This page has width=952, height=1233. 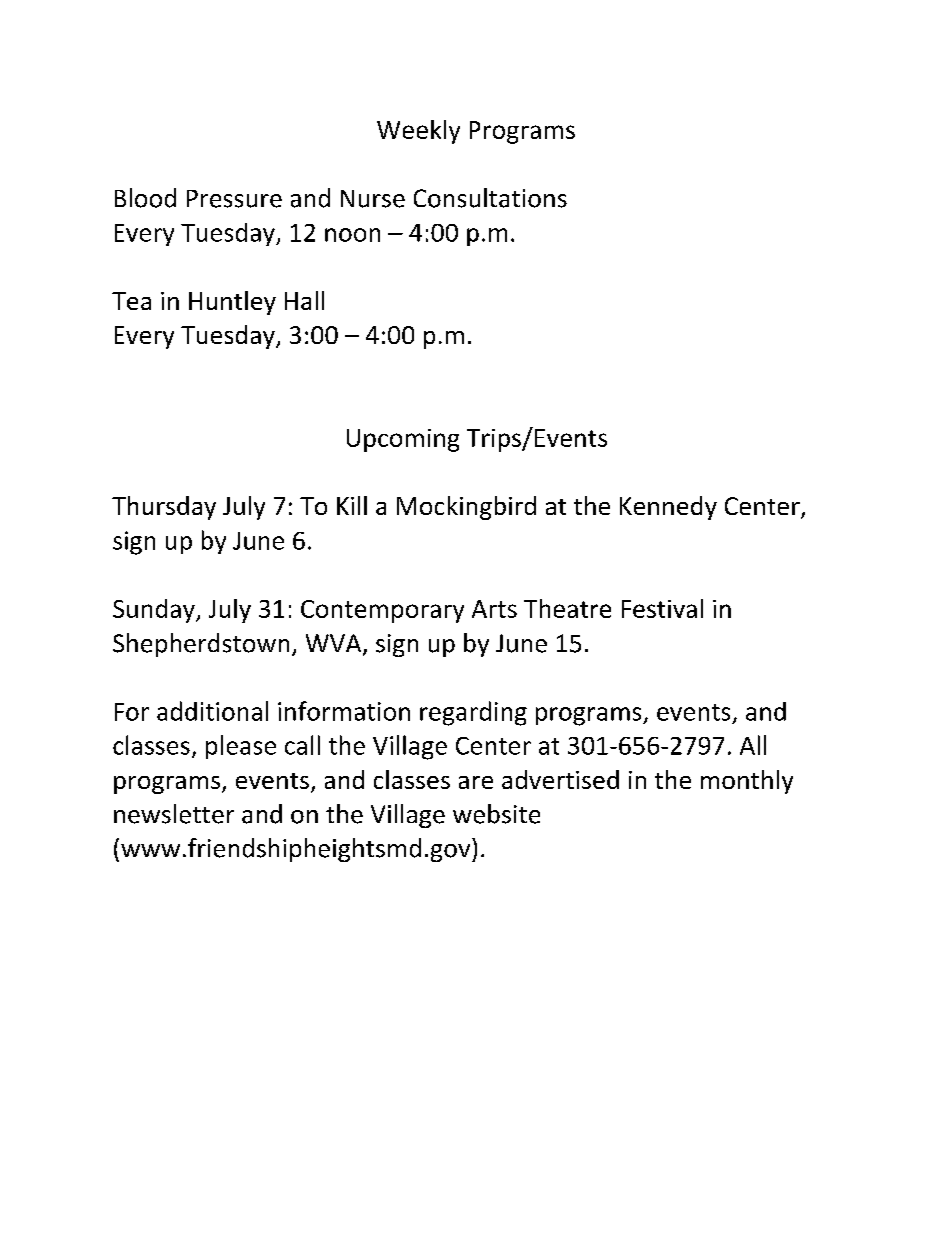 What do you see at coordinates (234, 199) in the page?
I see `Pressure` at bounding box center [234, 199].
